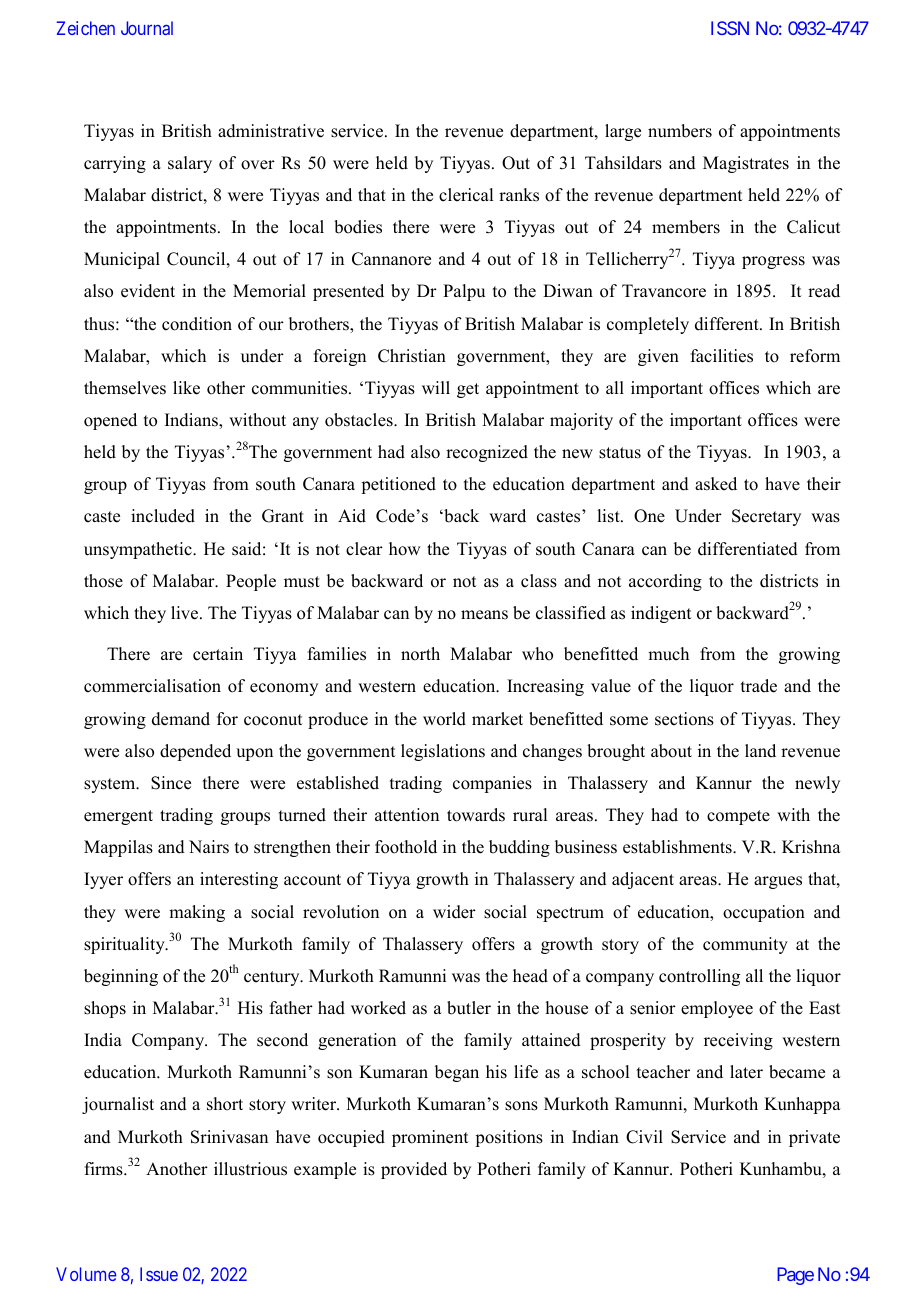 The image size is (924, 1308). Describe the element at coordinates (190, 164) in the screenshot. I see `salary` at that location.
